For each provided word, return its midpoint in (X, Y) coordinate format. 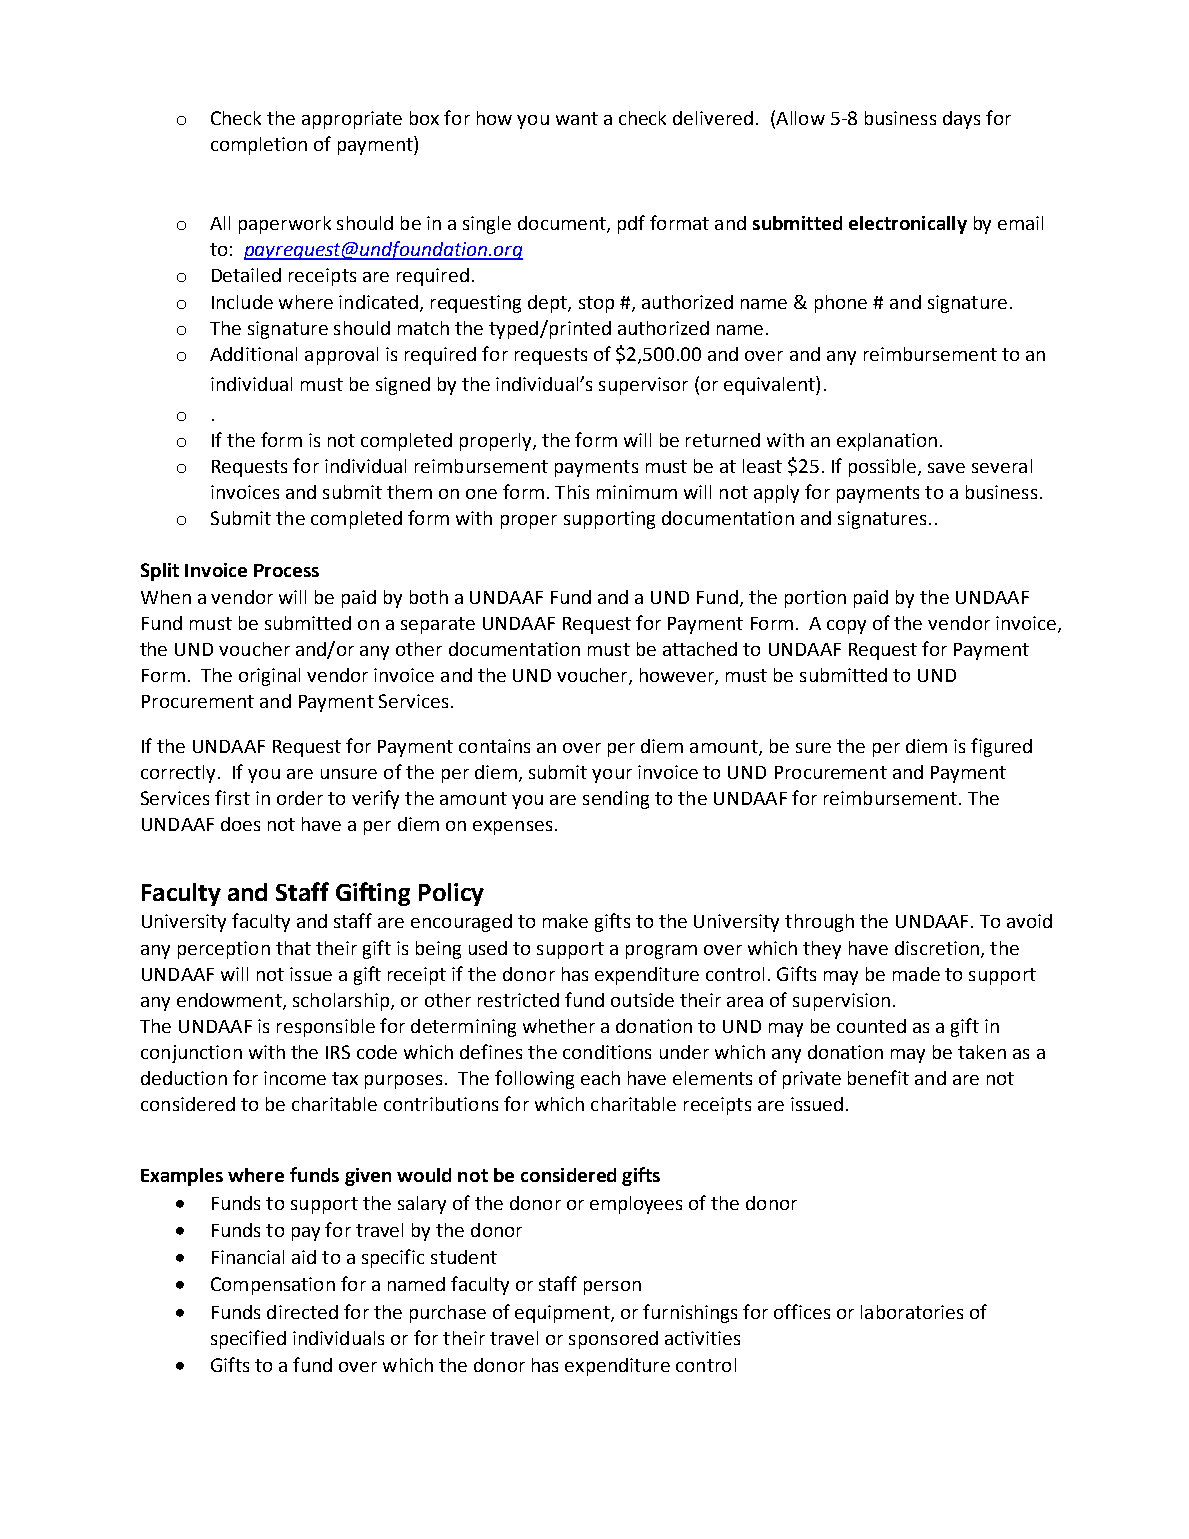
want (577, 118)
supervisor (643, 386)
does (240, 824)
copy (846, 627)
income (295, 1078)
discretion (937, 948)
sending (616, 800)
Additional (253, 354)
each (600, 1078)
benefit (878, 1077)
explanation (887, 442)
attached (700, 649)
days (961, 120)
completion (259, 146)
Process (286, 570)
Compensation (273, 1286)
